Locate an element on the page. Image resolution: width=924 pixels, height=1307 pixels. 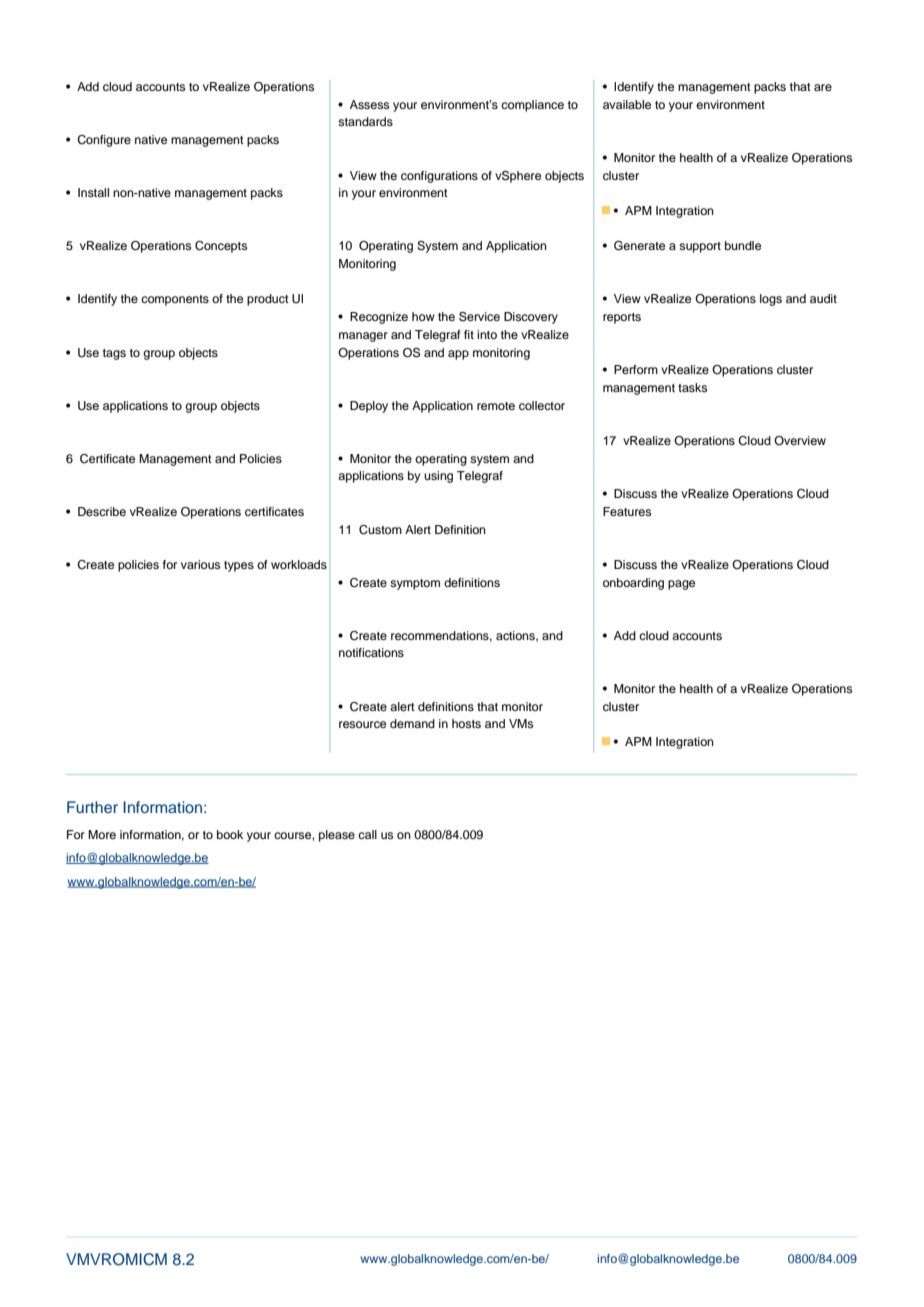
are is located at coordinates (823, 87).
